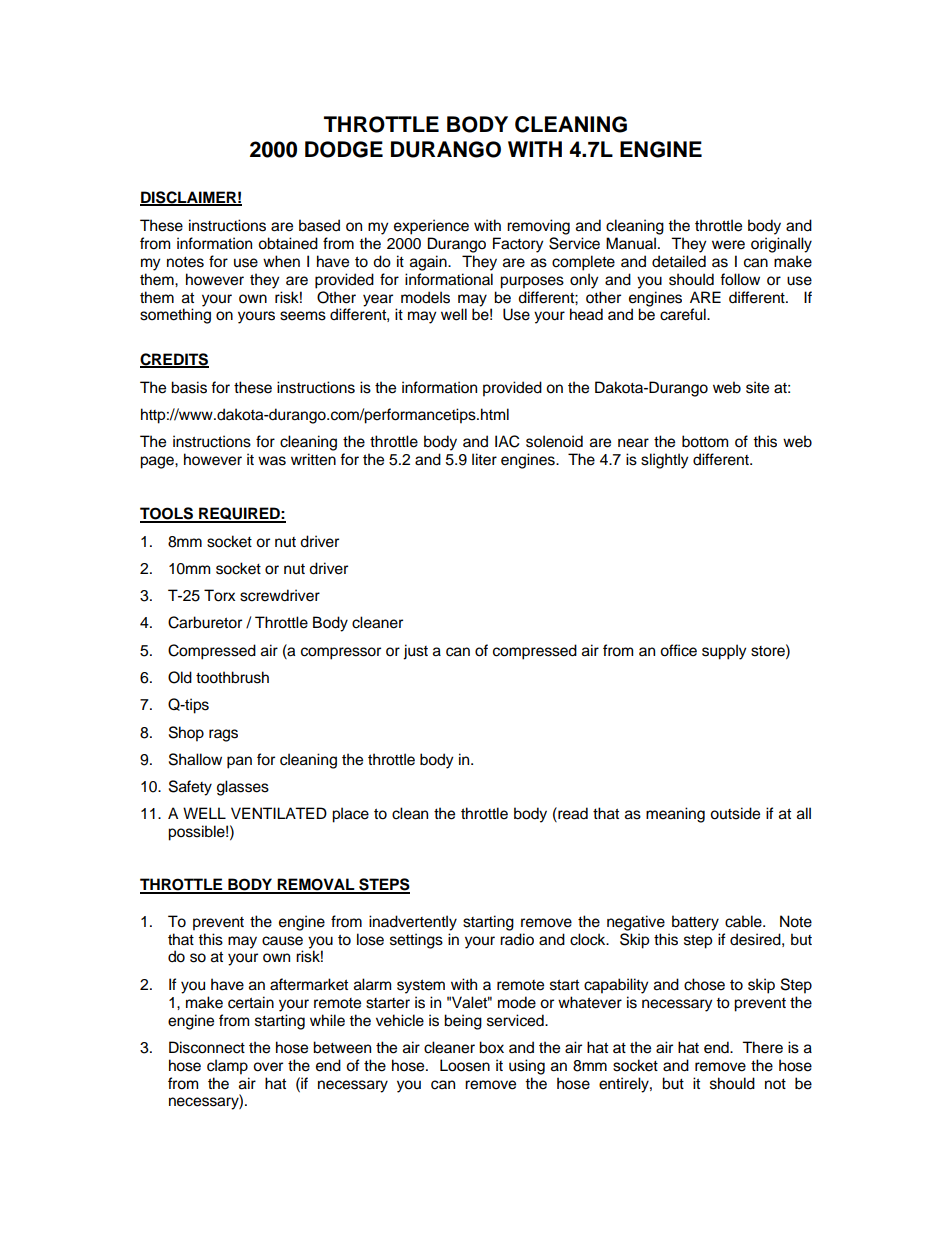 The image size is (952, 1233). What do you see at coordinates (728, 245) in the page?
I see `were` at bounding box center [728, 245].
